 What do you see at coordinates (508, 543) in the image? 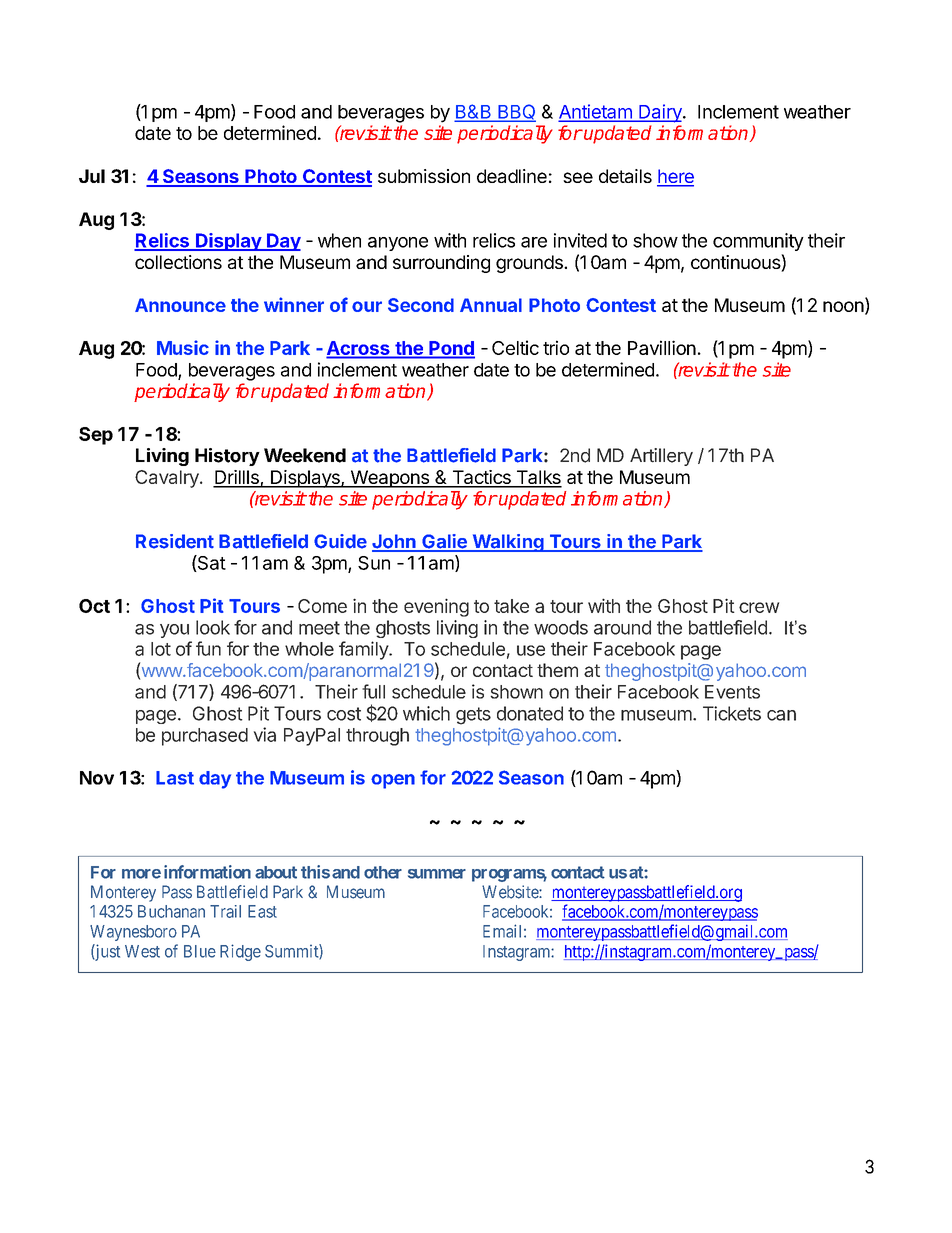
I see `Walking` at bounding box center [508, 543].
